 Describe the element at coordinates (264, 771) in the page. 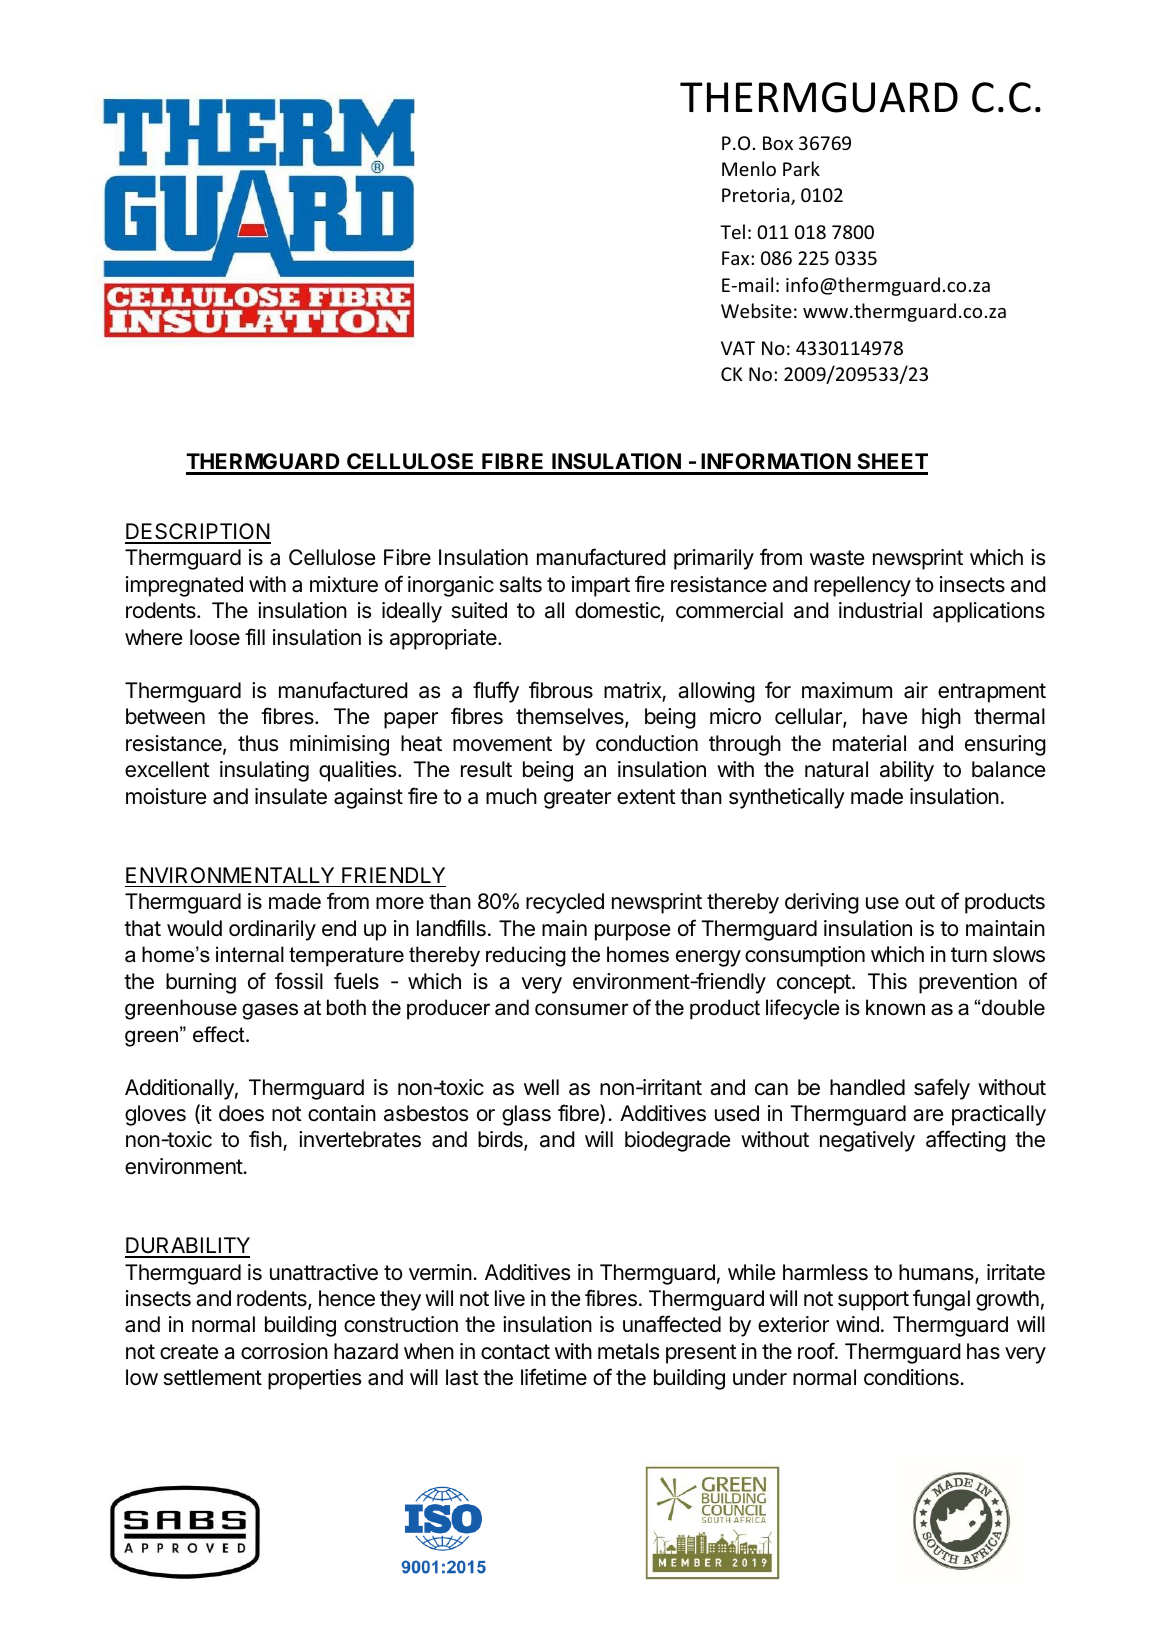

I see `insulating` at that location.
